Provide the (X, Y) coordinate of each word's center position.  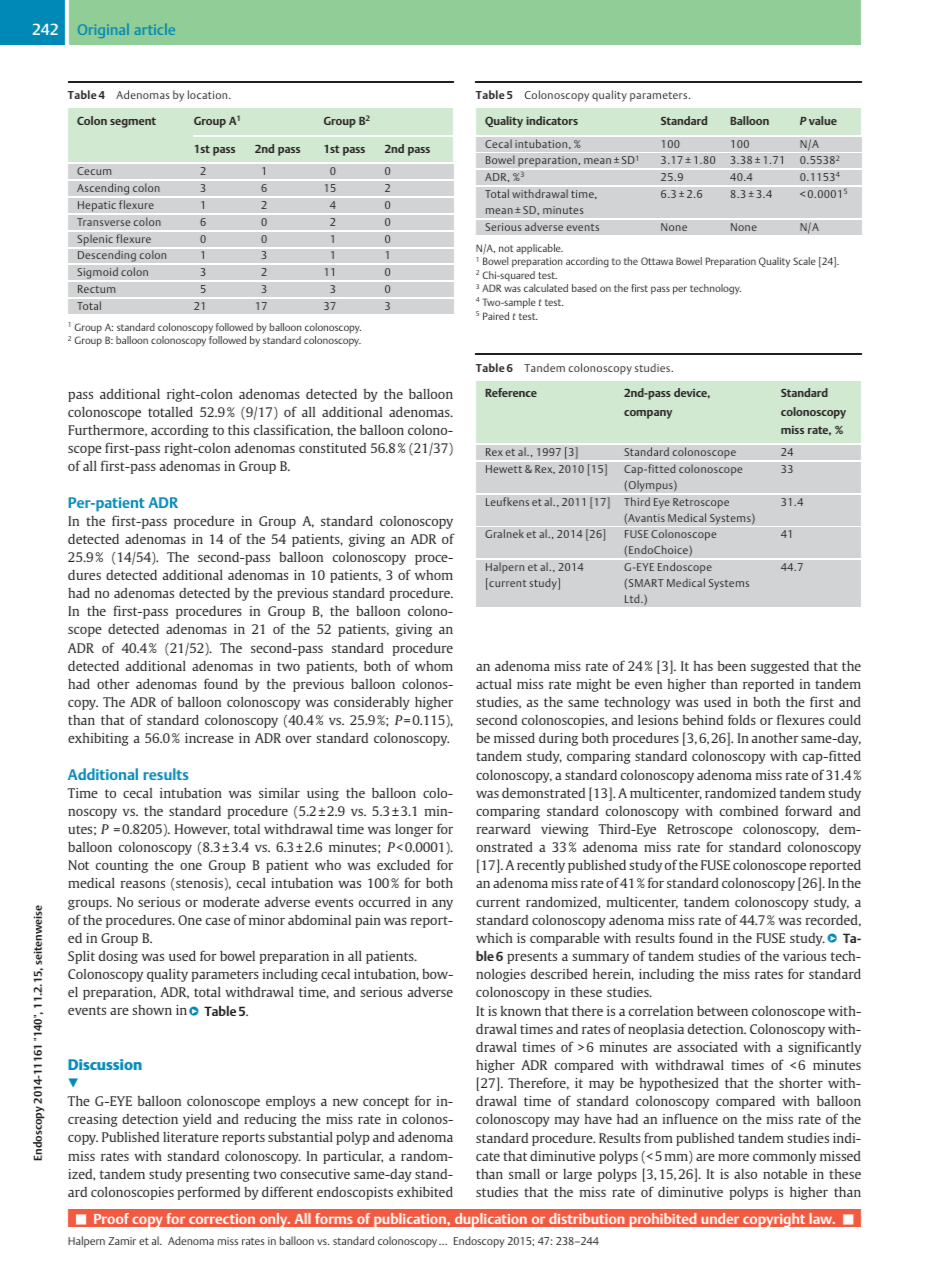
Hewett (504, 469)
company (648, 414)
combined (749, 811)
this (238, 429)
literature (191, 1137)
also (745, 1174)
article (155, 29)
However (202, 830)
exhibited (425, 1191)
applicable (539, 249)
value (823, 120)
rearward (504, 828)
